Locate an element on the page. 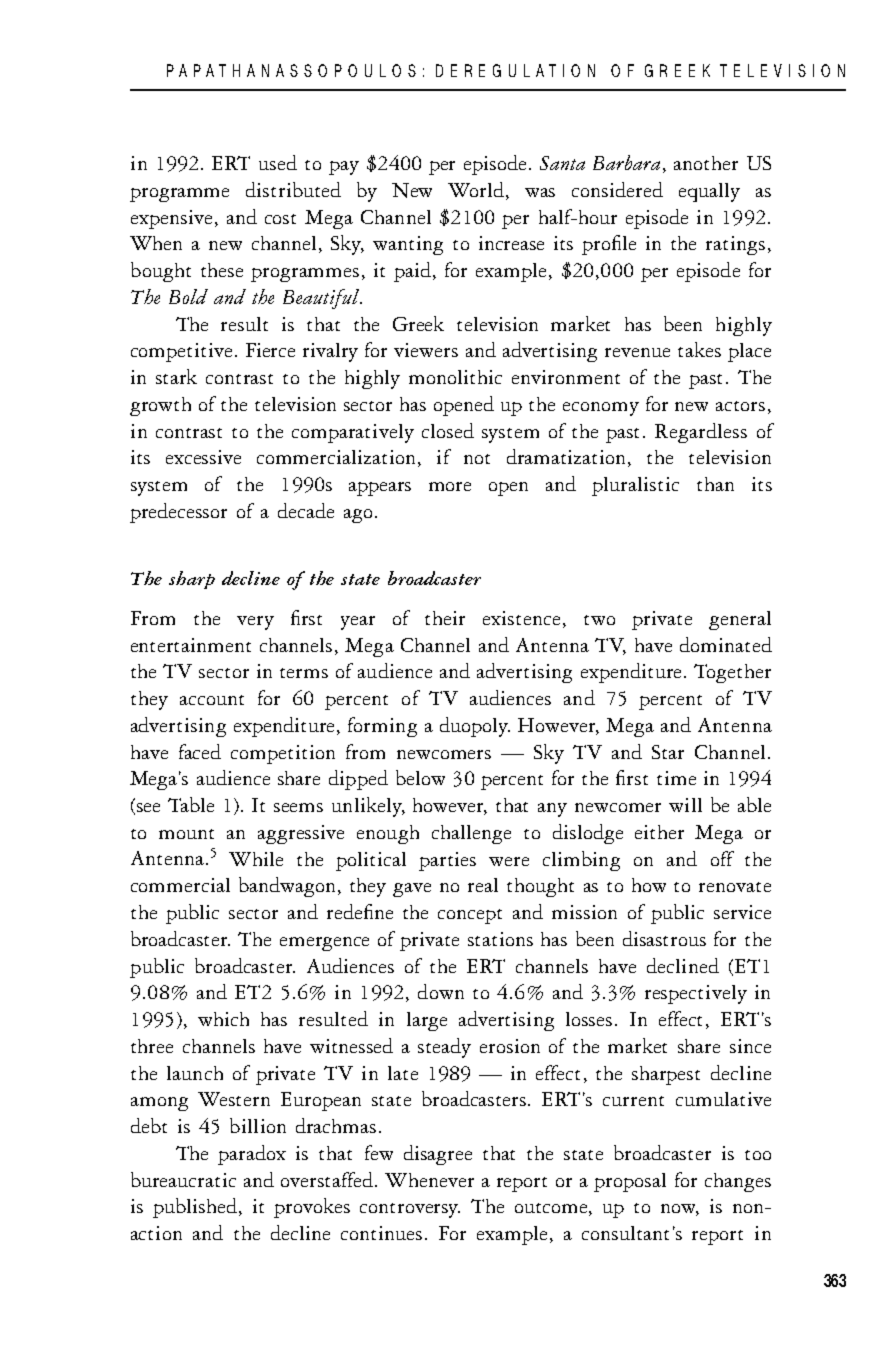 The width and height of the image is (896, 1371). World is located at coordinates (477, 191).
